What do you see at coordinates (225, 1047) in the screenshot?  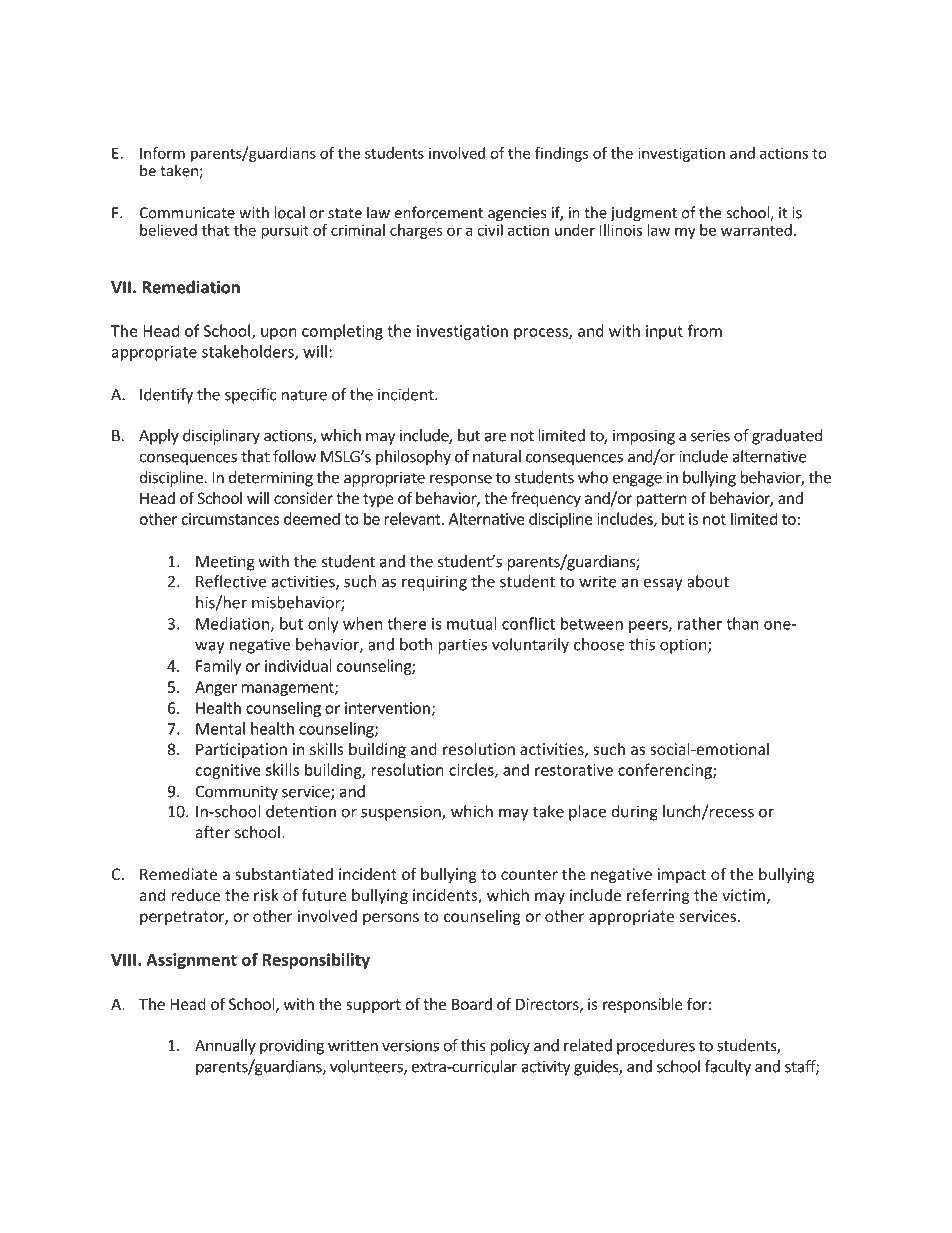 I see `Annually` at bounding box center [225, 1047].
